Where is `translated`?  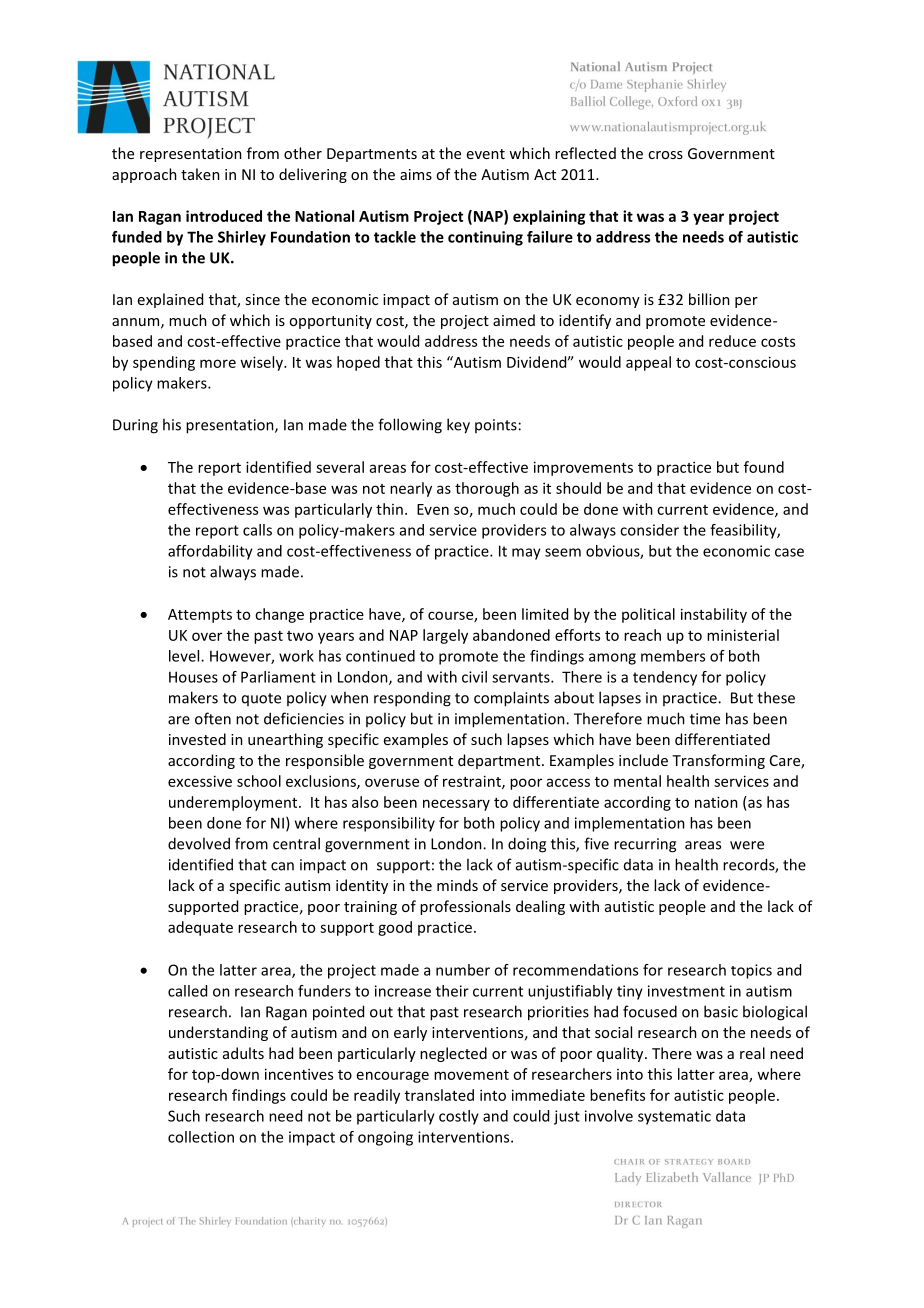 translated is located at coordinates (439, 1095).
